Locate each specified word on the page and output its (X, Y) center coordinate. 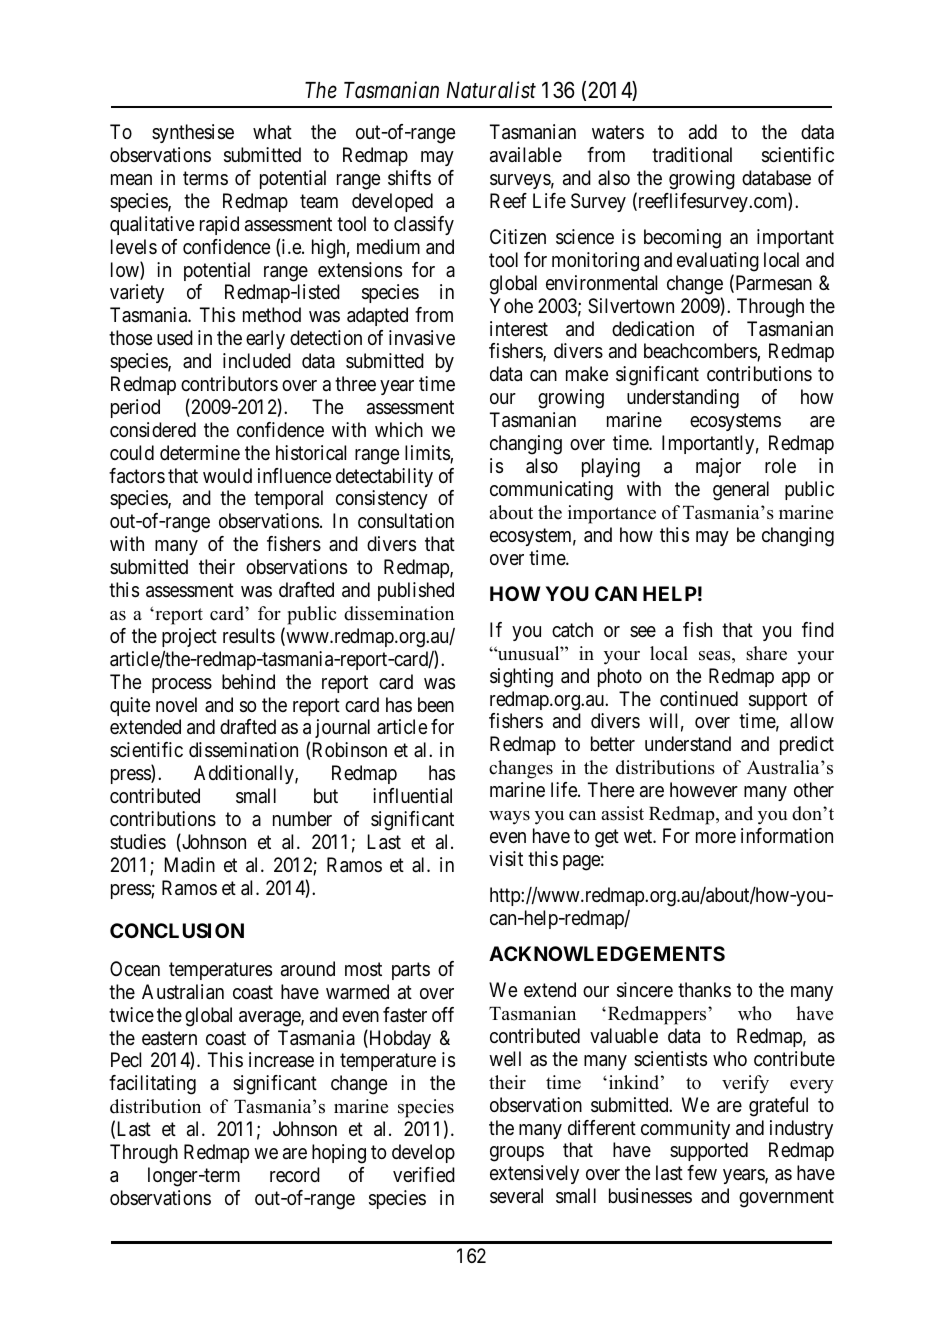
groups (517, 1154)
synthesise (193, 133)
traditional (692, 155)
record (295, 1174)
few (702, 1172)
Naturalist (491, 90)
